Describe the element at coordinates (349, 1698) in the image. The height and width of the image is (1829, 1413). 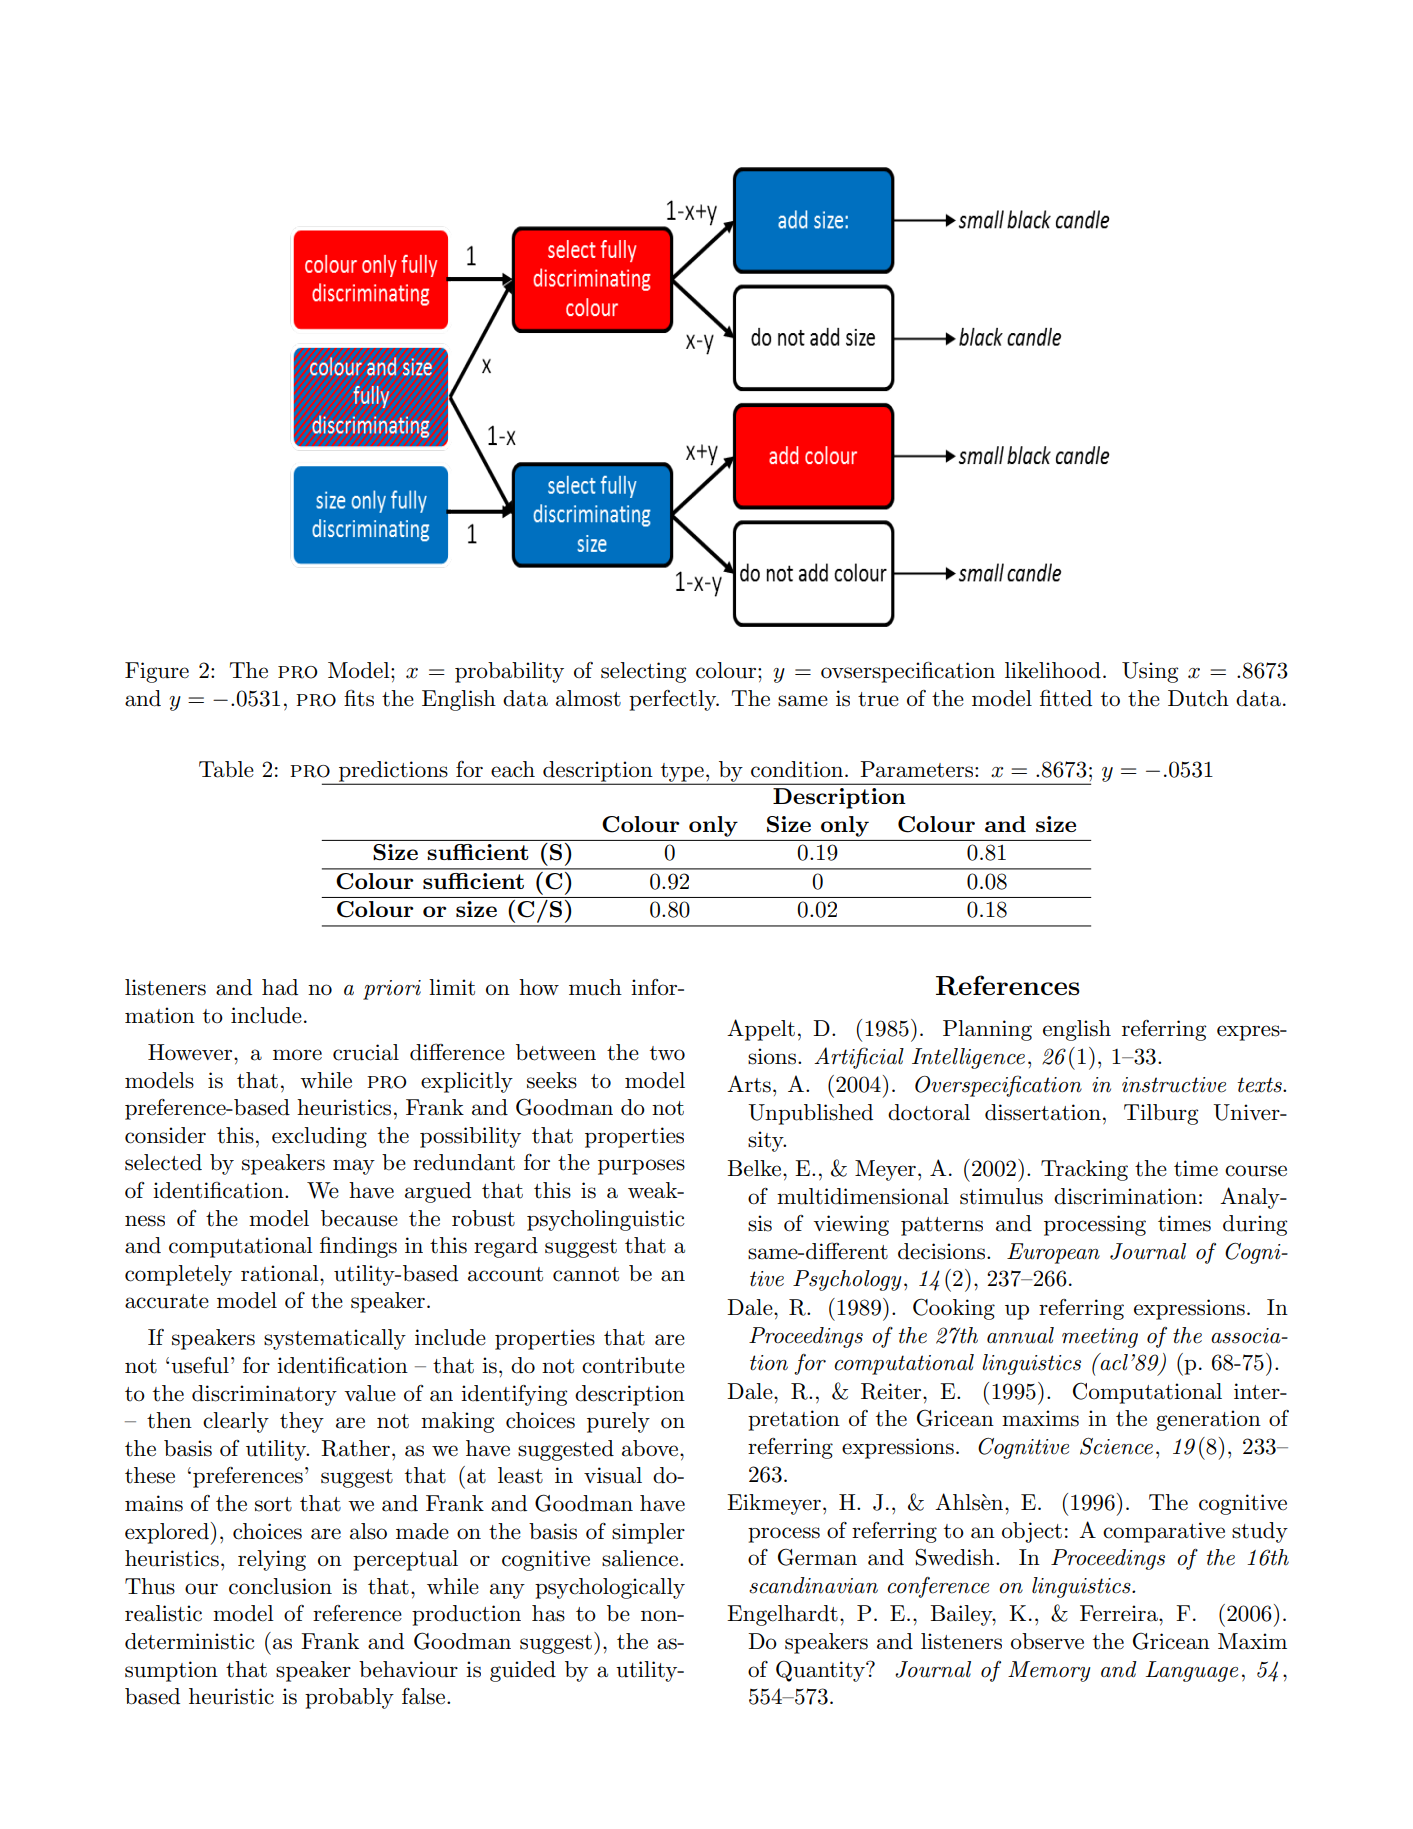
I see `probably` at that location.
